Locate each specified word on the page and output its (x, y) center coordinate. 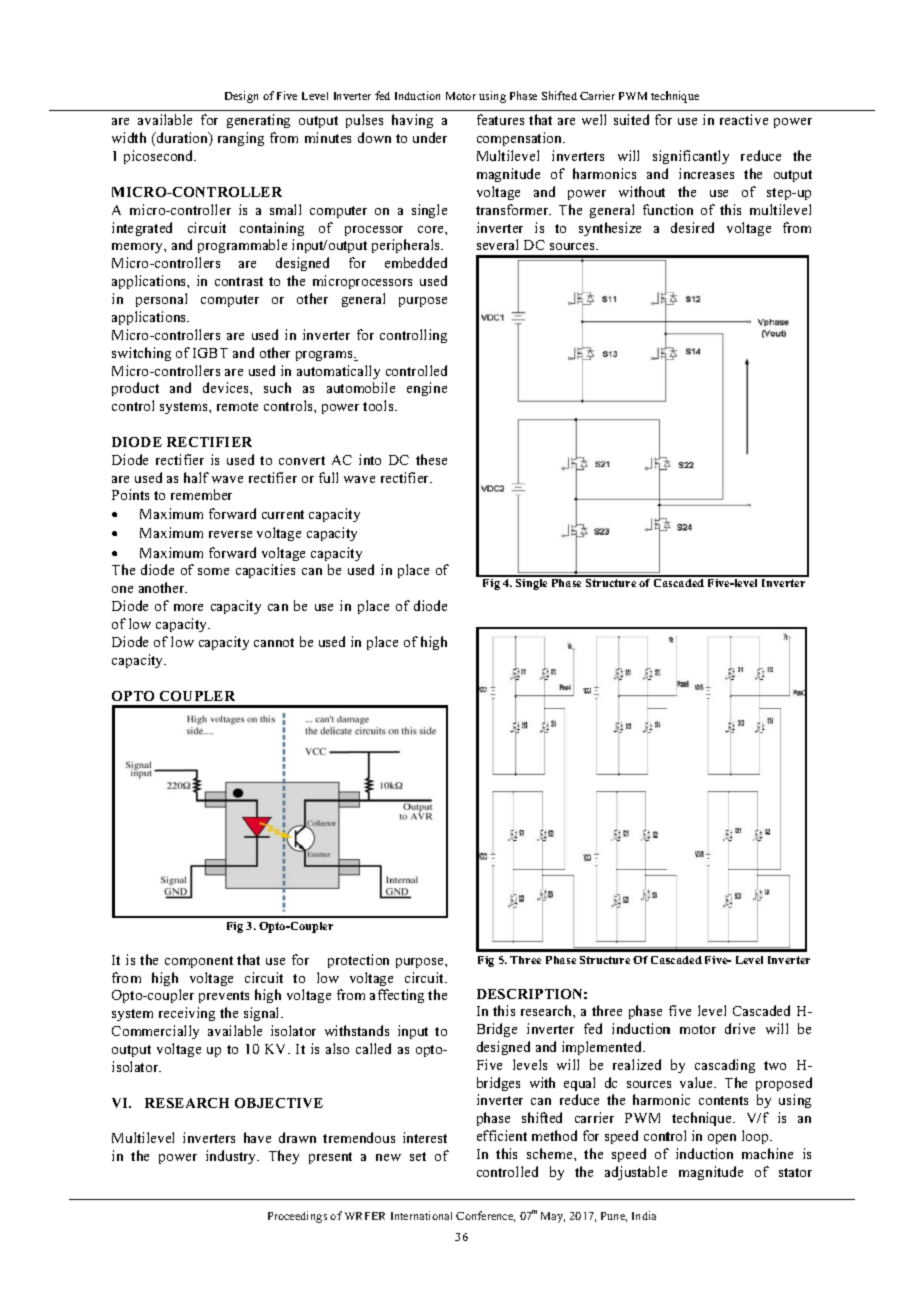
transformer (513, 209)
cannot (274, 642)
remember (201, 494)
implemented (603, 1048)
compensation (521, 139)
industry (232, 1157)
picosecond (160, 157)
